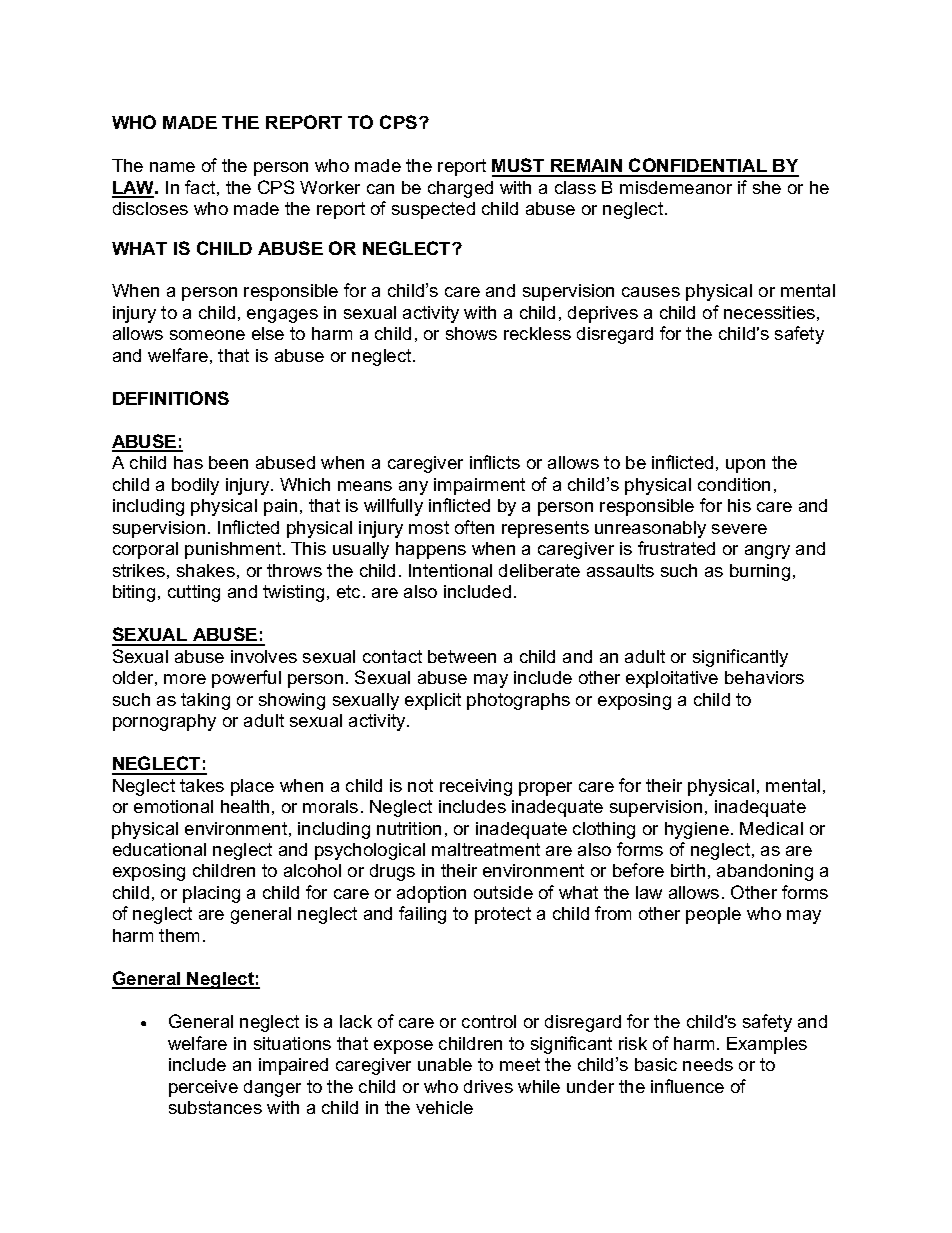  I want to click on perceive, so click(203, 1088).
